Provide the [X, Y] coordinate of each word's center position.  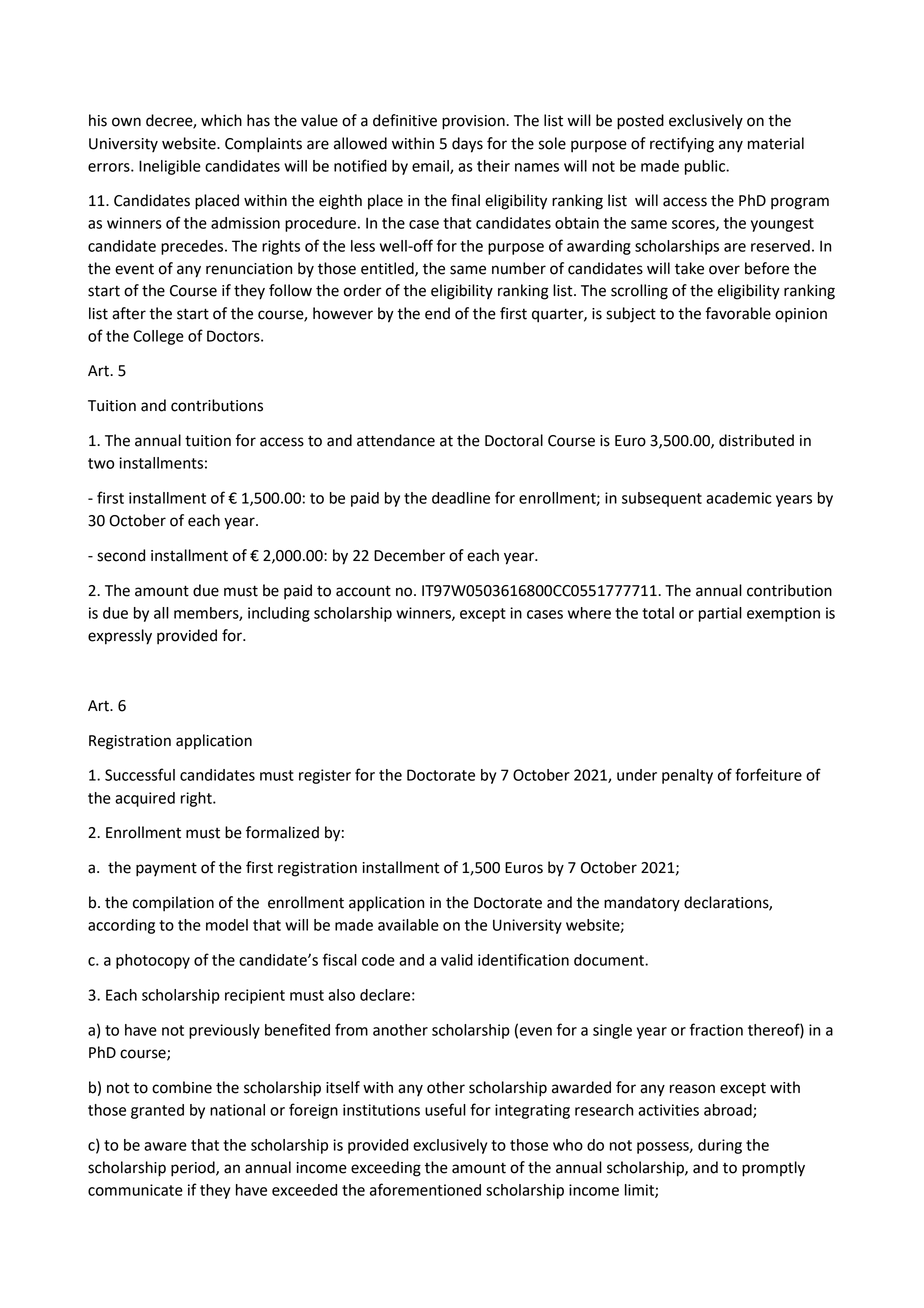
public [706, 167]
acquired [145, 799]
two [101, 463]
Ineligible [170, 167]
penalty [687, 776]
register [325, 776]
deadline [461, 498]
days [467, 145]
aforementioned [425, 1189]
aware [165, 1146]
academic [739, 498]
